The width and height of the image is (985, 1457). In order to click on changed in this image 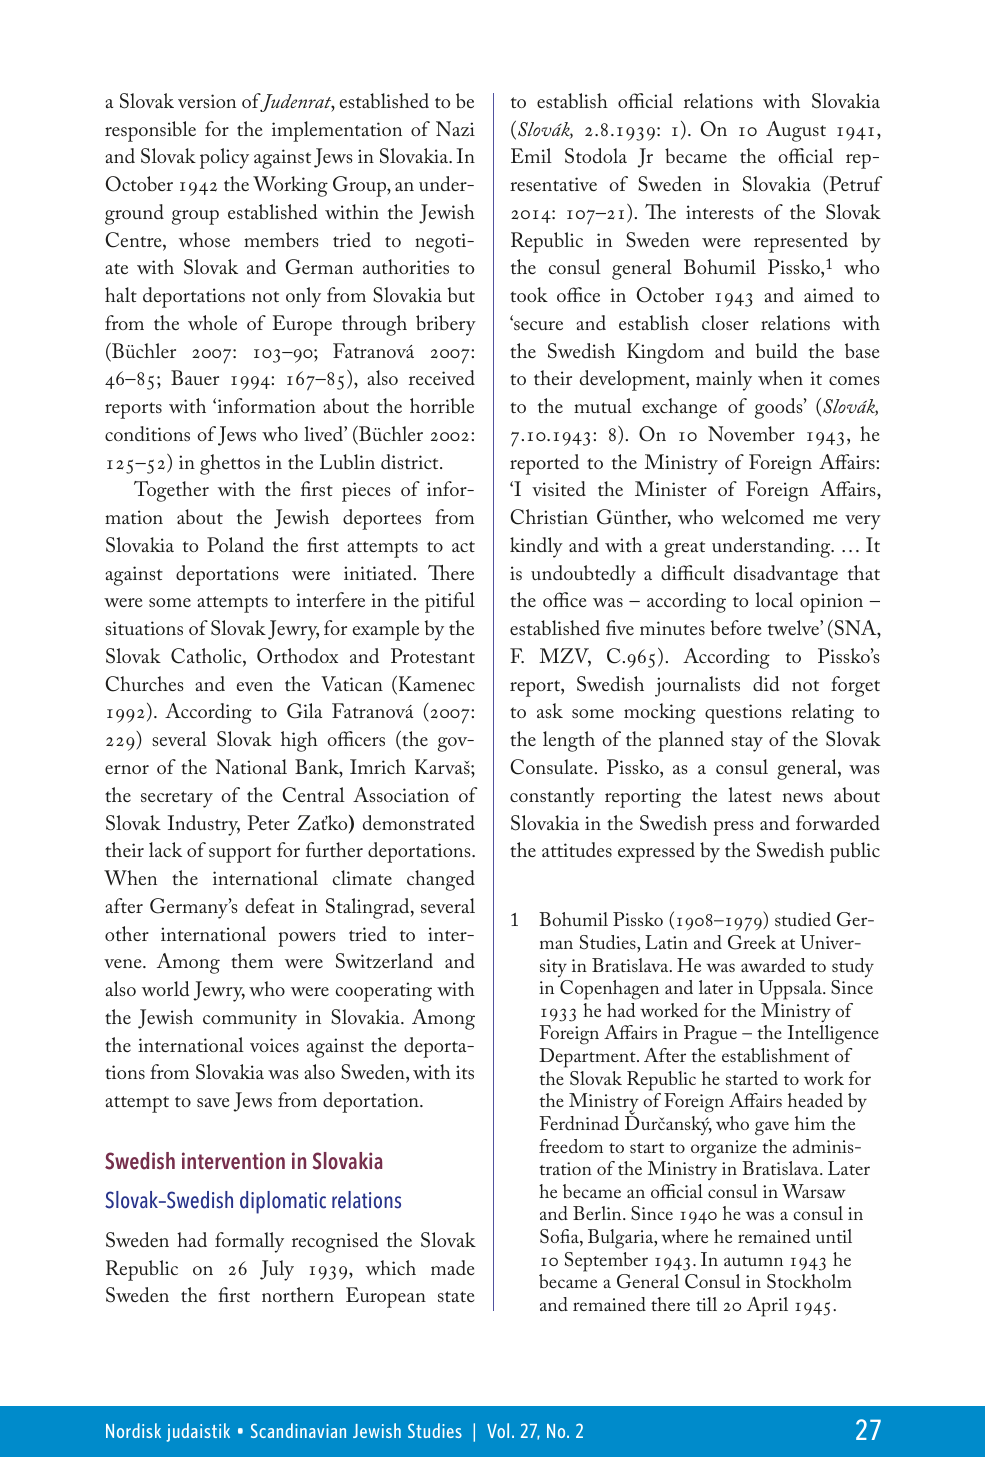, I will do `click(441, 880)`.
